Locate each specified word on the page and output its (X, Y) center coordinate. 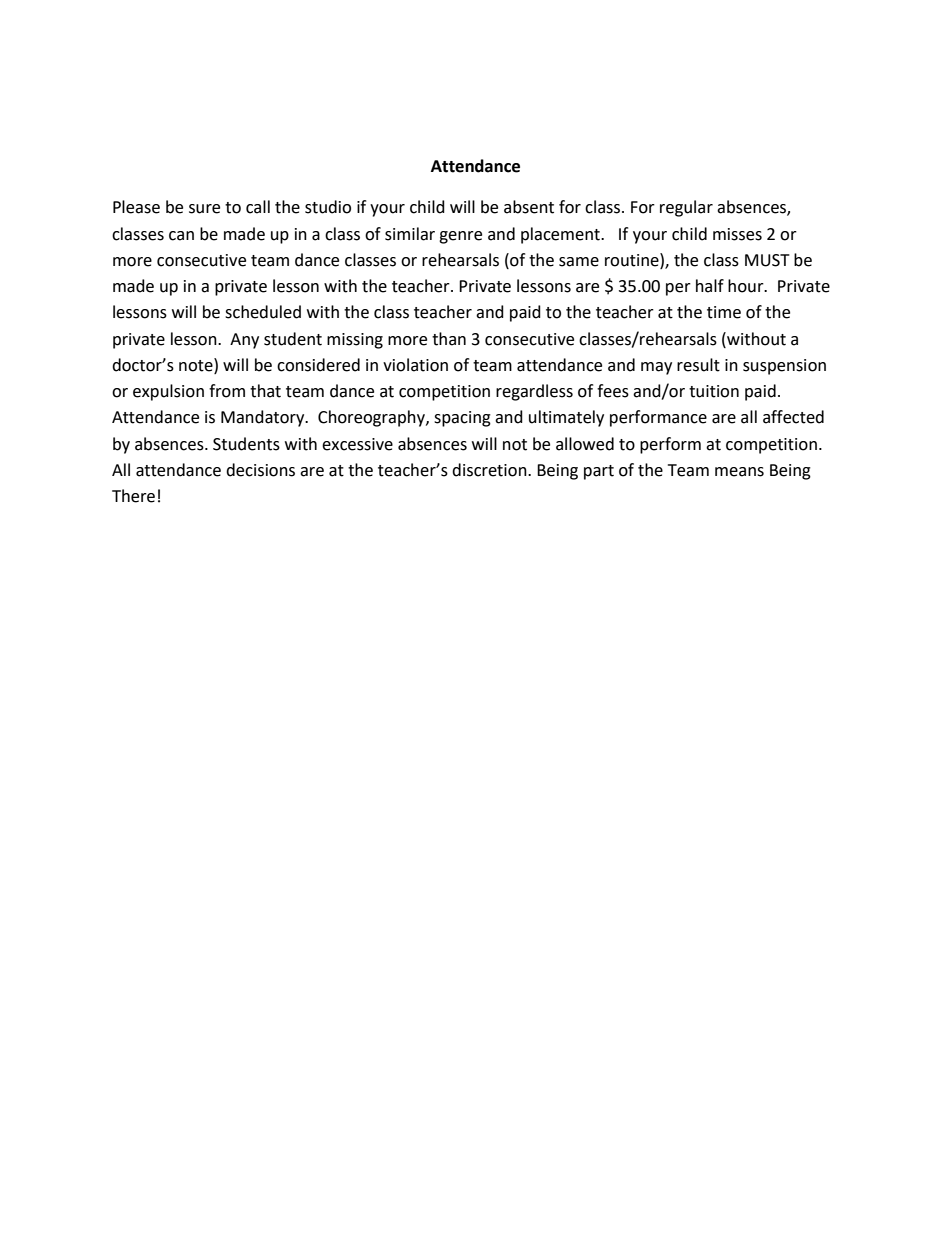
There (133, 496)
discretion (490, 470)
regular (686, 208)
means (739, 472)
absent (529, 207)
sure (204, 209)
